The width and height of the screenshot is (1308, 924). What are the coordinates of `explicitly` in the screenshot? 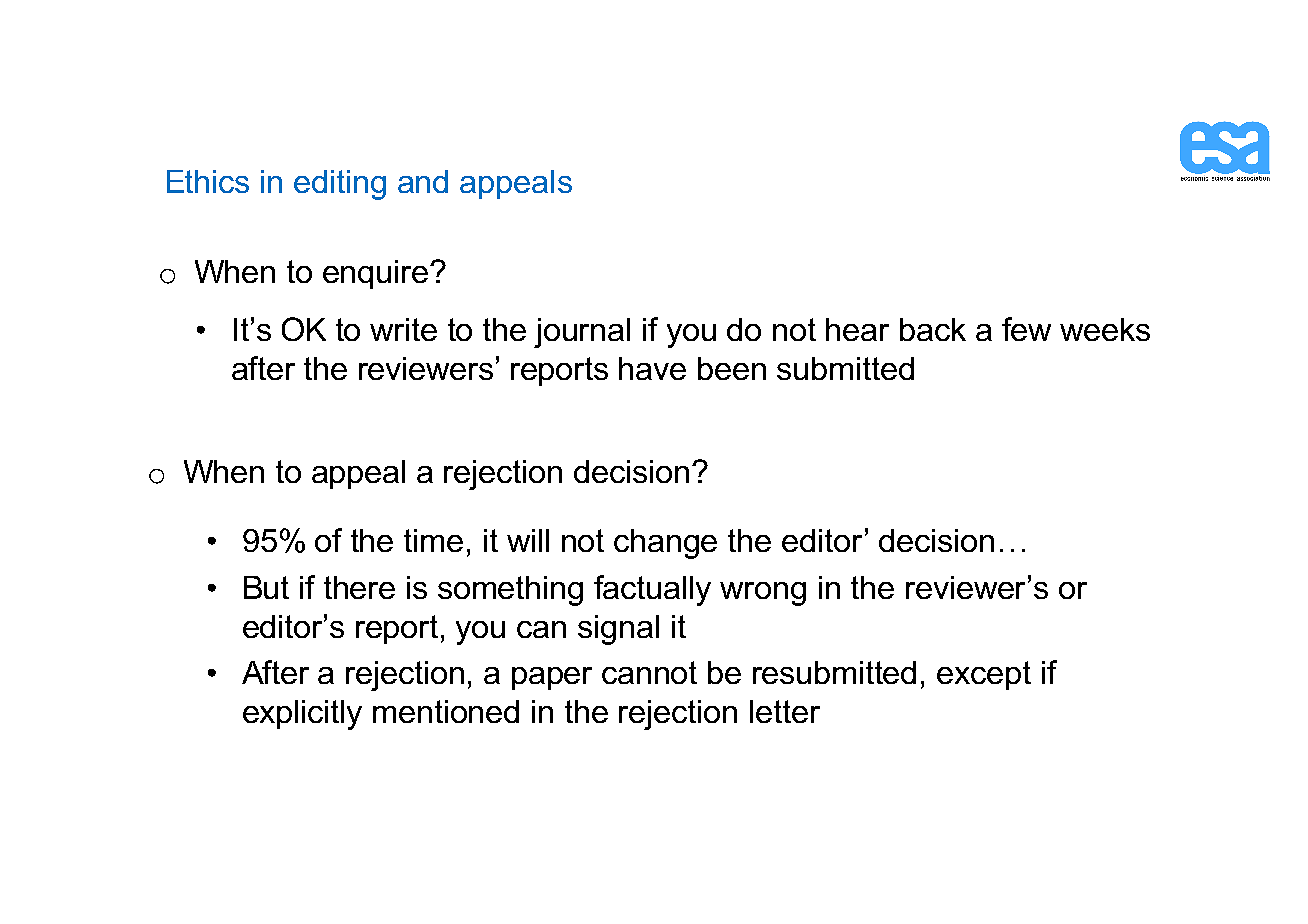 It's located at (302, 715).
